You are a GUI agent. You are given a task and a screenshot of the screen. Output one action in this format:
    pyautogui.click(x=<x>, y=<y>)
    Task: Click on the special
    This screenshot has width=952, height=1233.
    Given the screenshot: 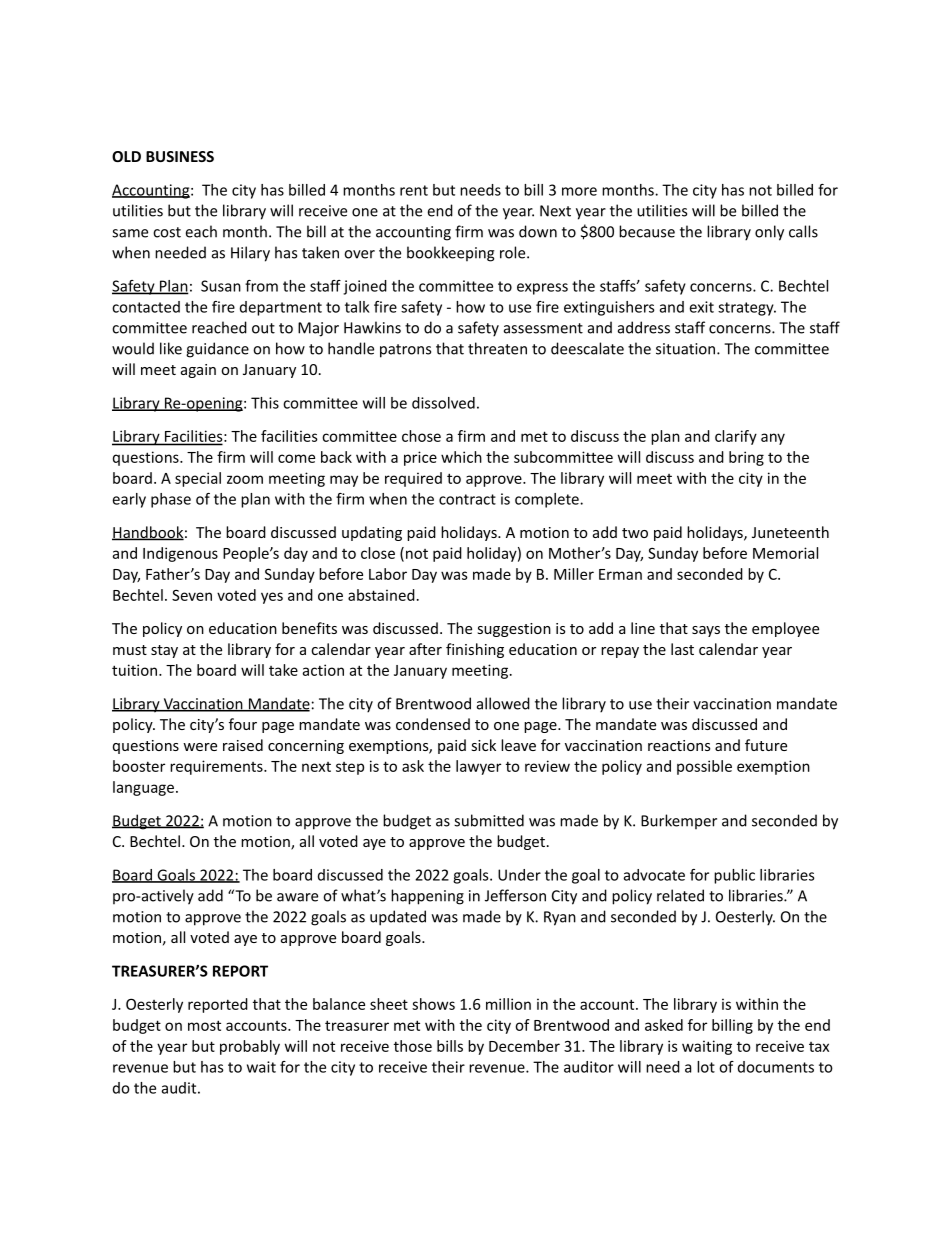 What is the action you would take?
    pyautogui.click(x=198, y=479)
